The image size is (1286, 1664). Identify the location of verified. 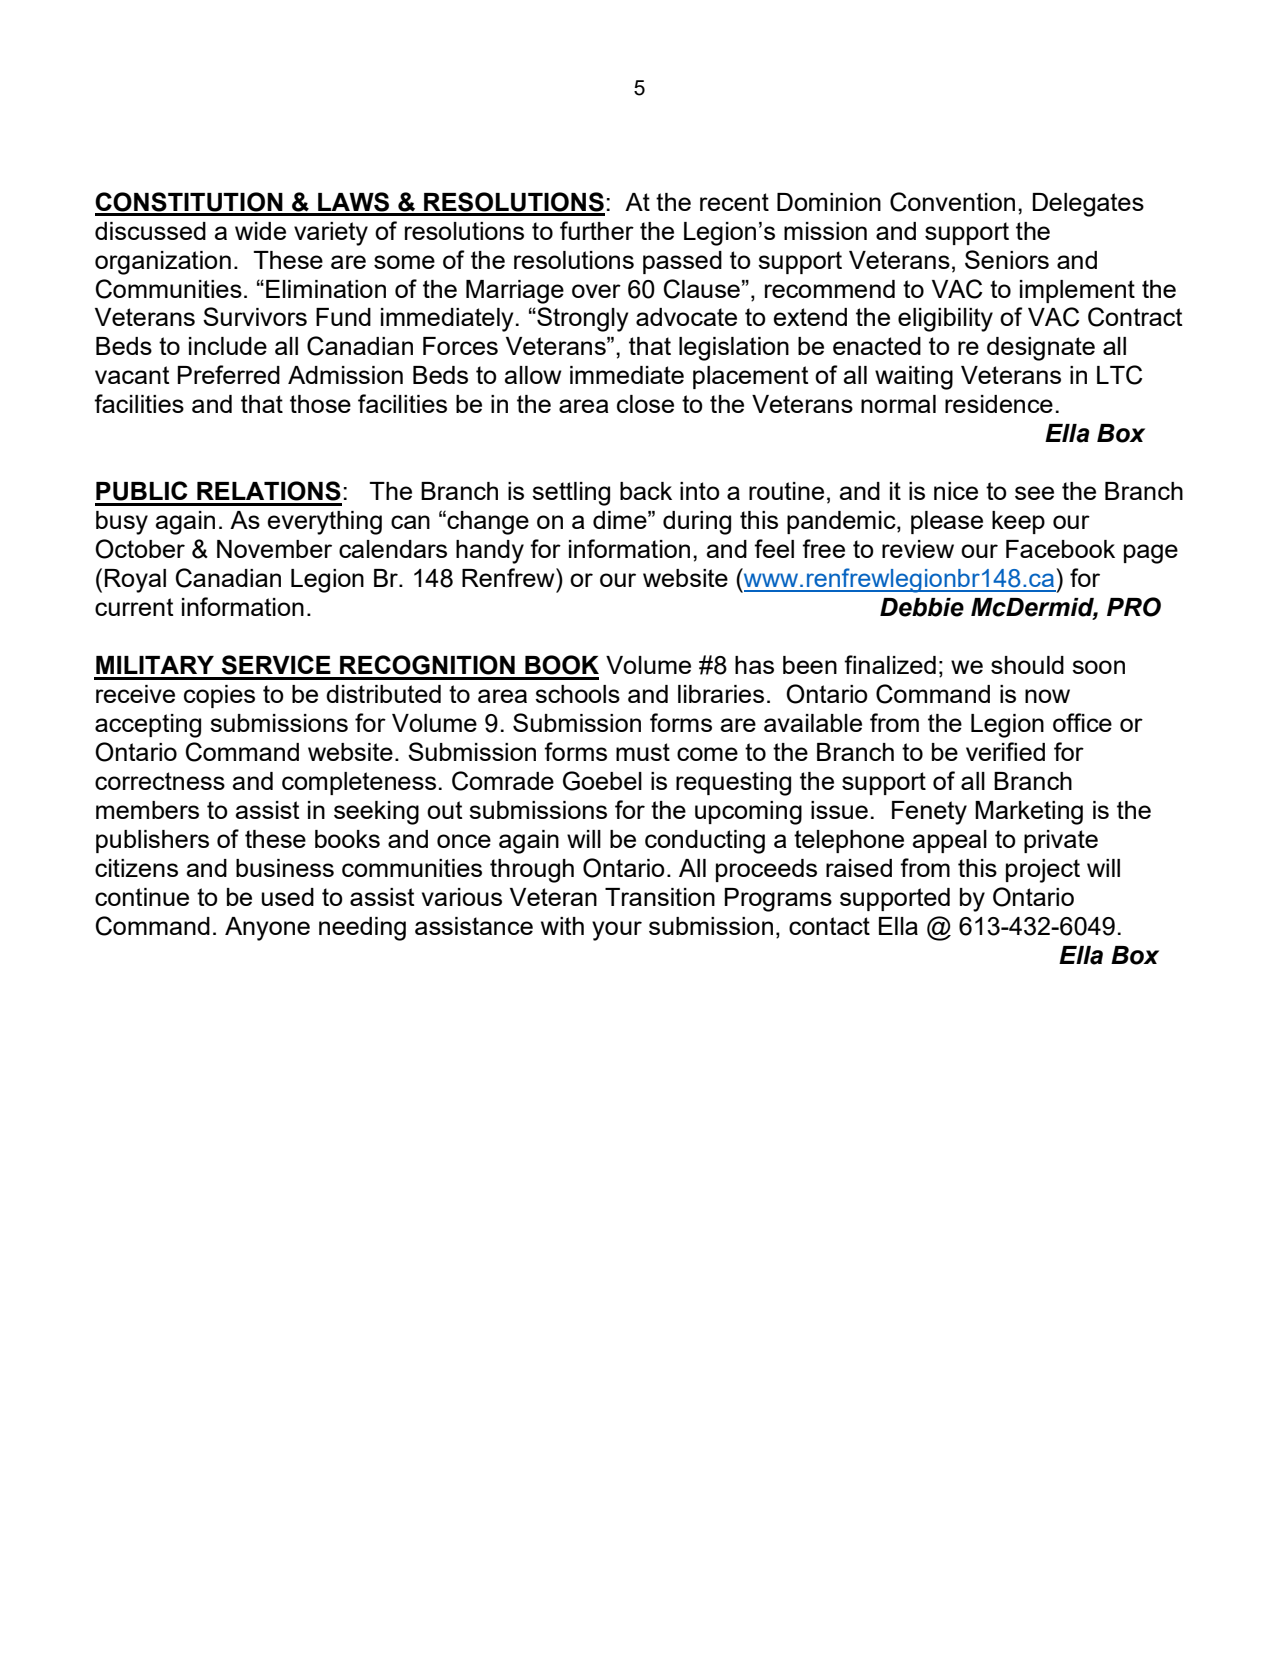
(1005, 751).
